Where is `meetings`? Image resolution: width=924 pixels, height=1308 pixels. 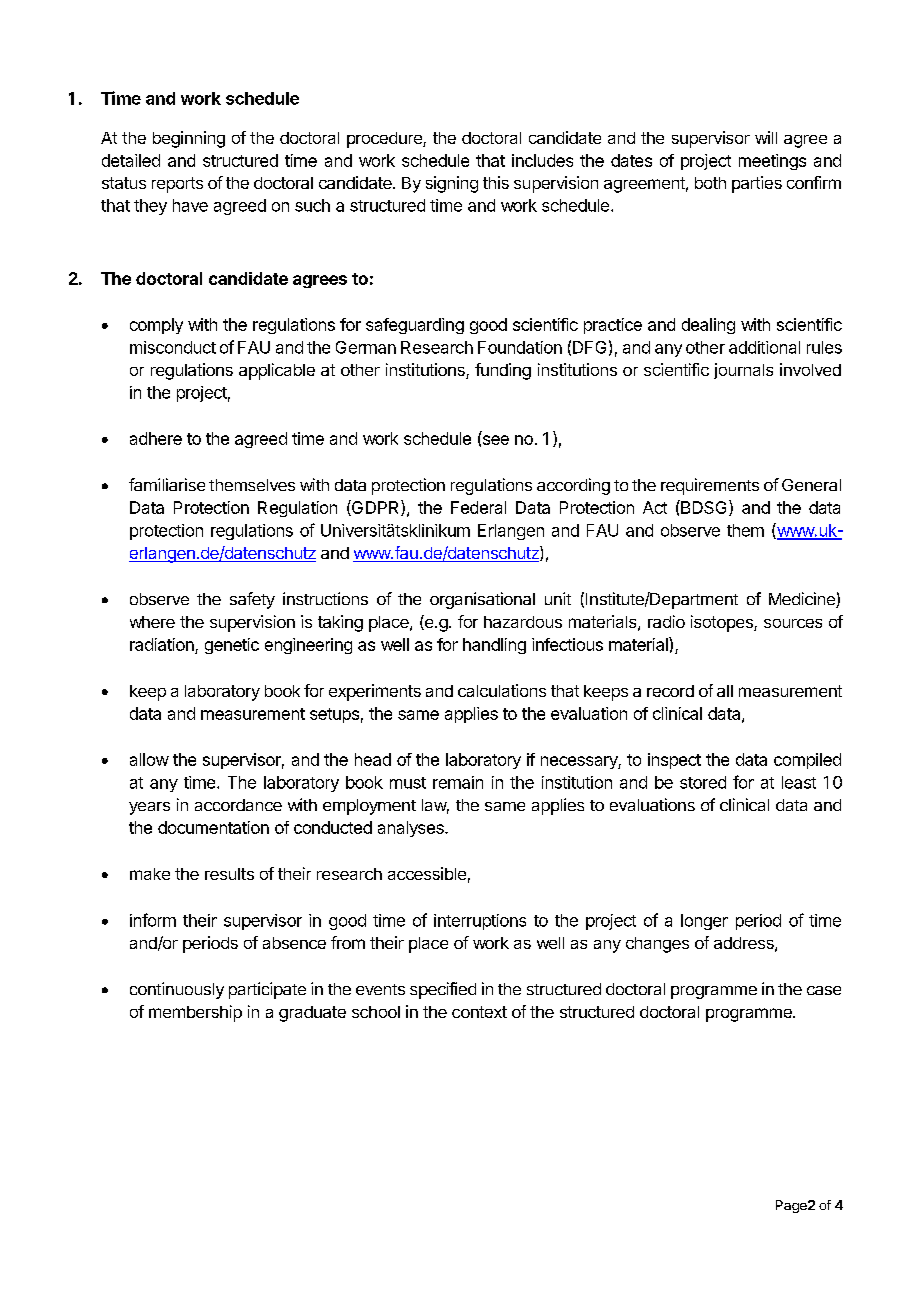 meetings is located at coordinates (772, 162).
